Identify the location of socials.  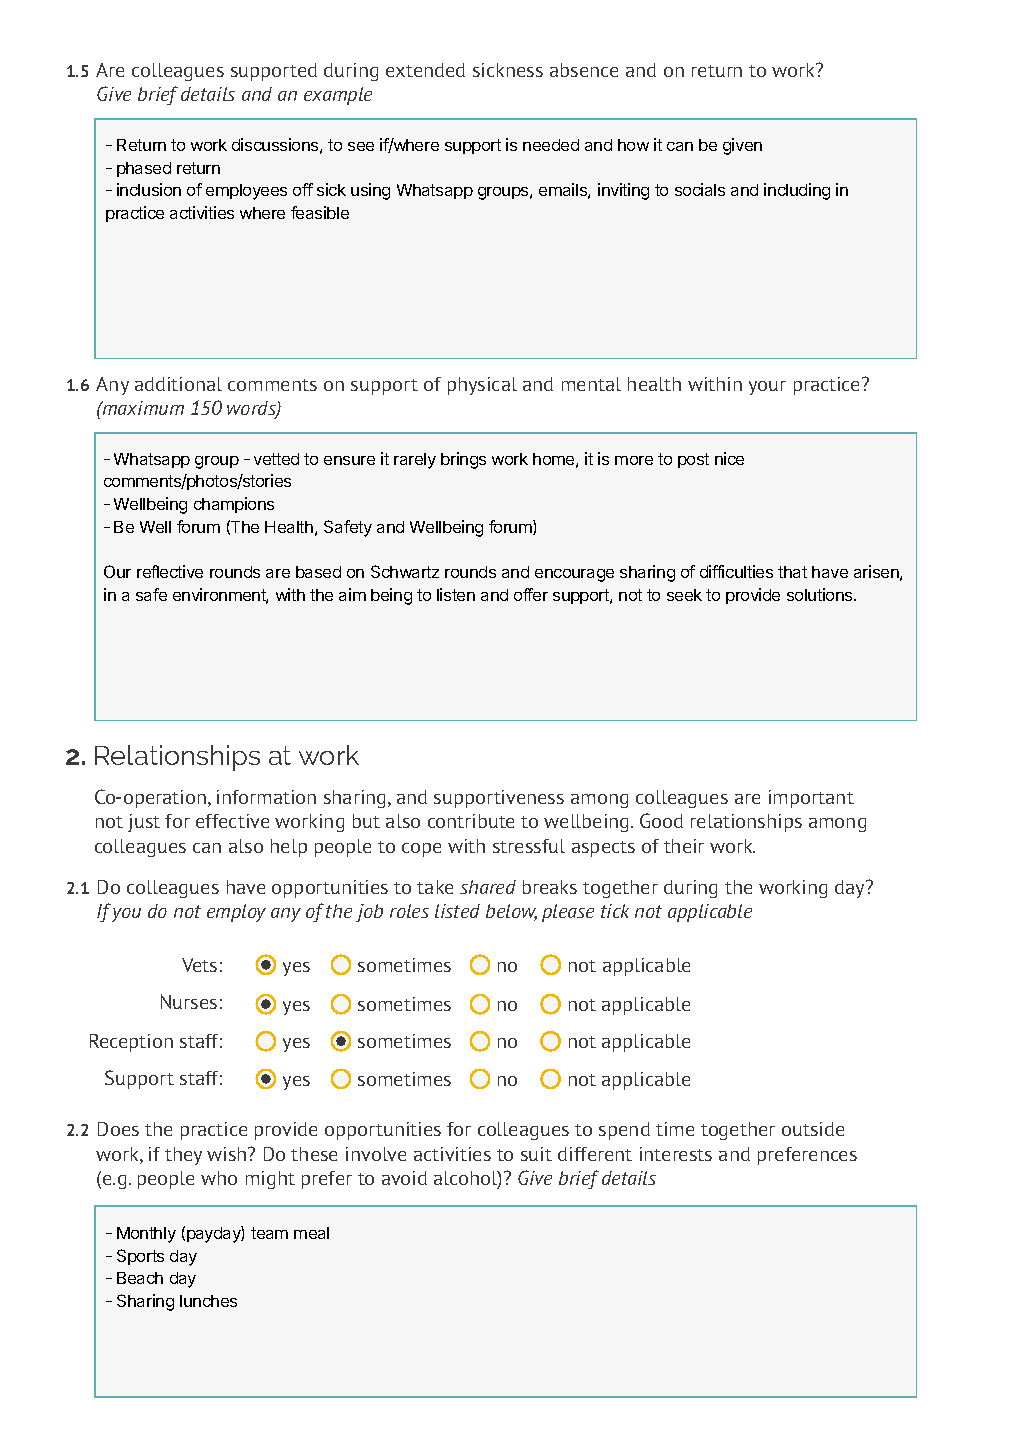
(700, 189).
